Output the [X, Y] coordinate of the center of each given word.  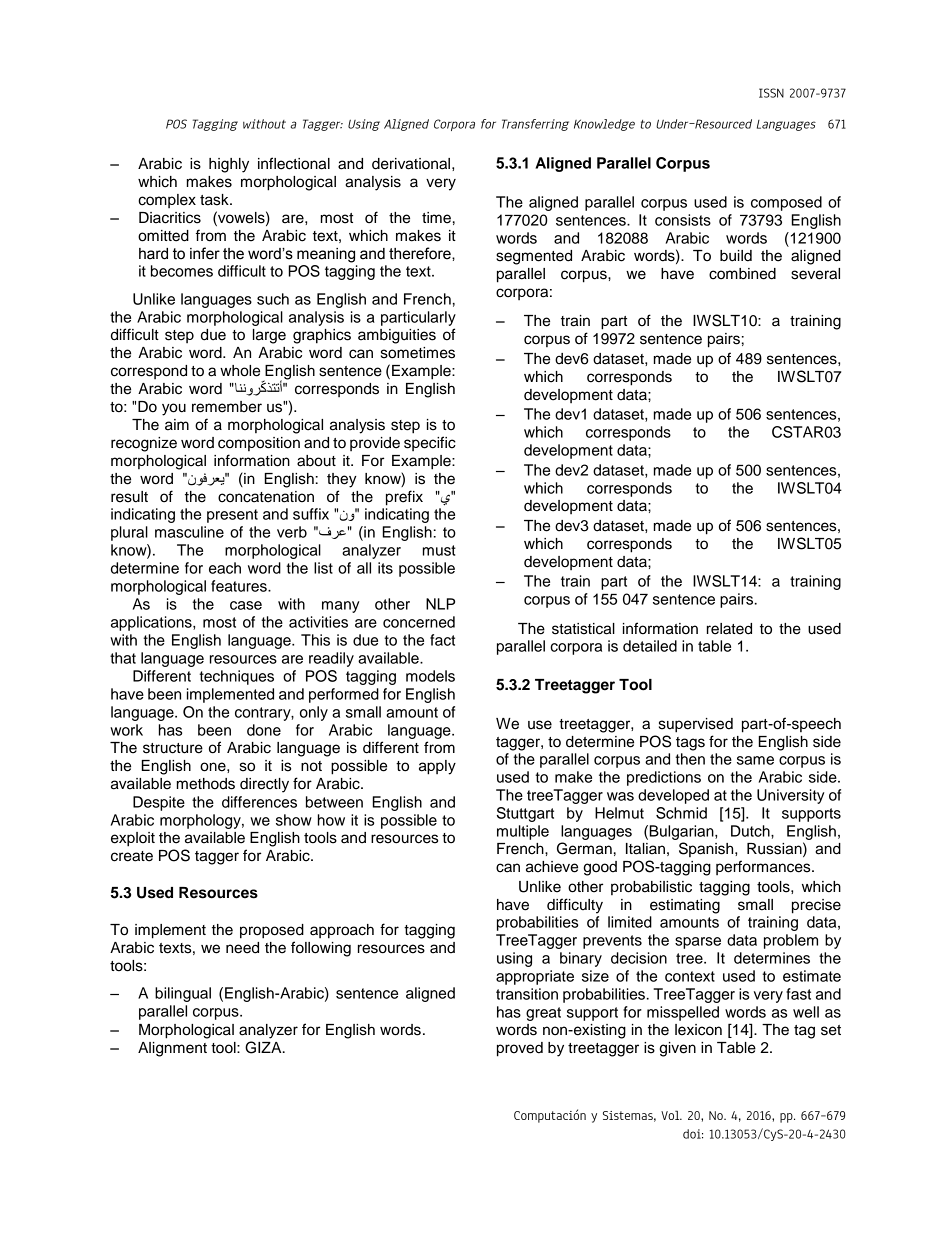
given [677, 1049]
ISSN [771, 93]
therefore [421, 253]
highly [229, 165]
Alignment [172, 1049]
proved [520, 1049]
